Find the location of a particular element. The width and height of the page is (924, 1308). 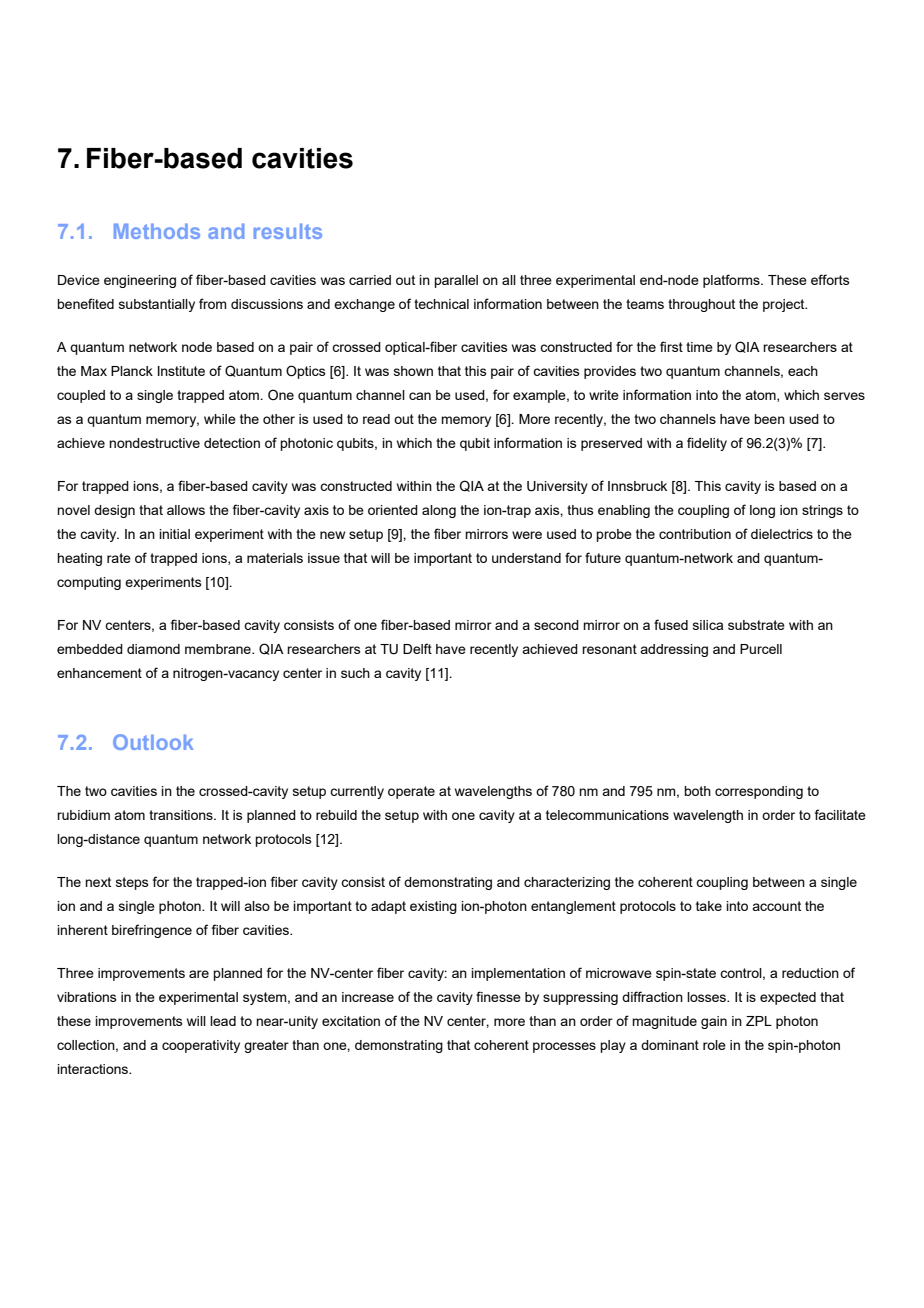

Delft is located at coordinates (417, 648).
